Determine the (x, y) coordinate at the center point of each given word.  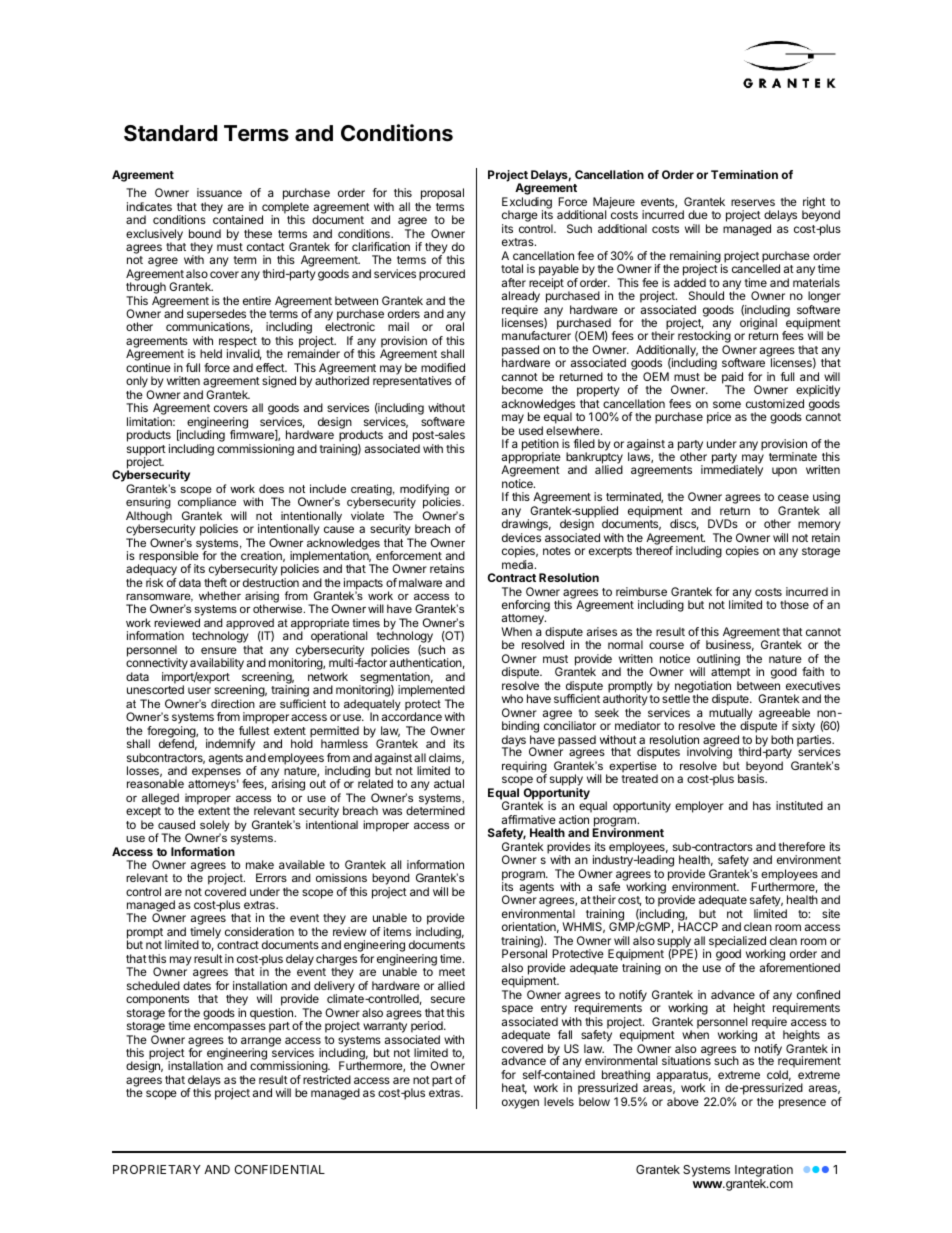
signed (279, 382)
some (727, 404)
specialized (737, 943)
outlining (718, 661)
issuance (219, 192)
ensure (219, 650)
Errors (271, 877)
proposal (441, 195)
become (522, 389)
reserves (753, 202)
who (512, 698)
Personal (524, 953)
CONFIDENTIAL (279, 1169)
